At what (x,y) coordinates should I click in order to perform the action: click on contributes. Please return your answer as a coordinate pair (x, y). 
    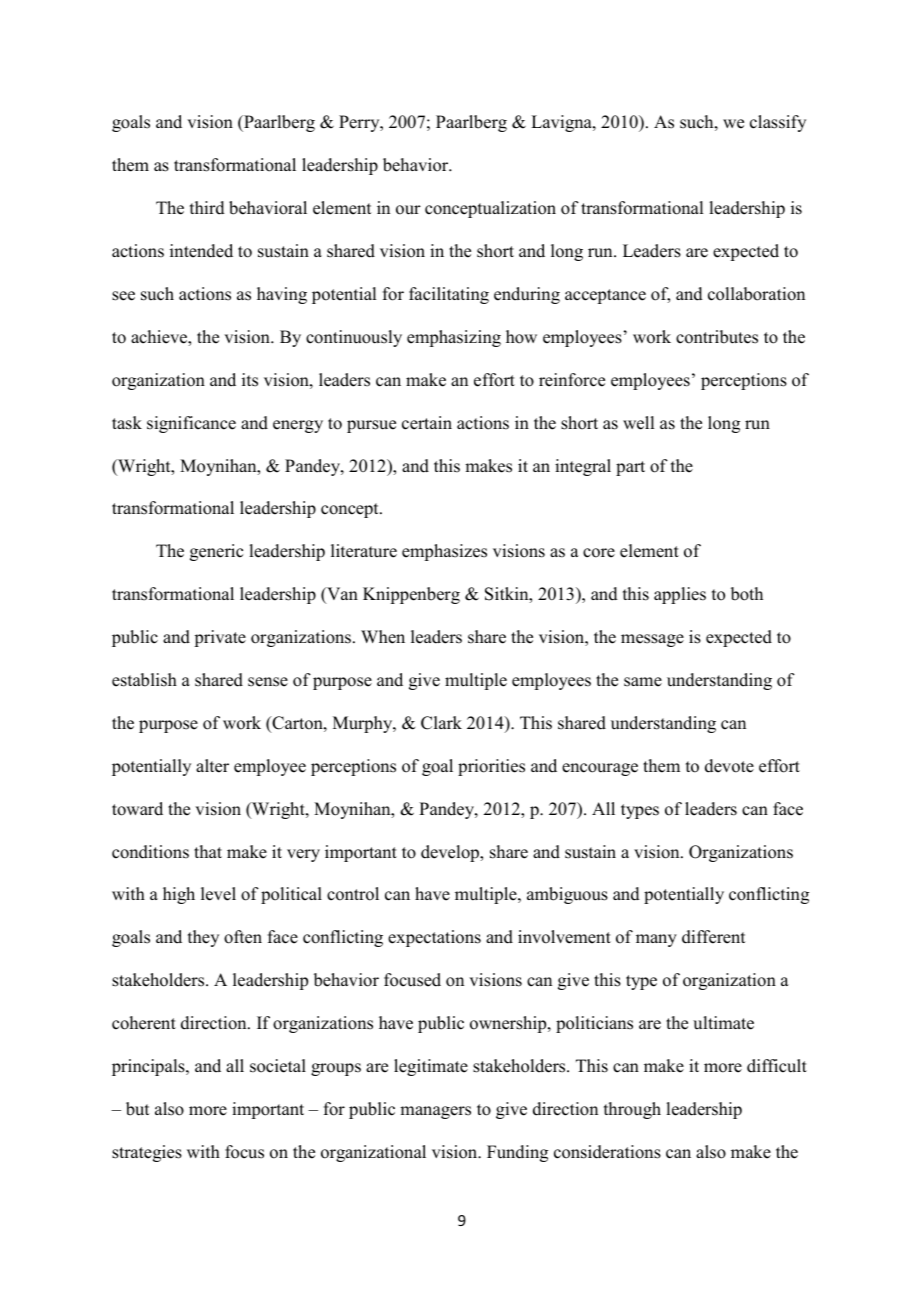
    Looking at the image, I should click on (717, 337).
